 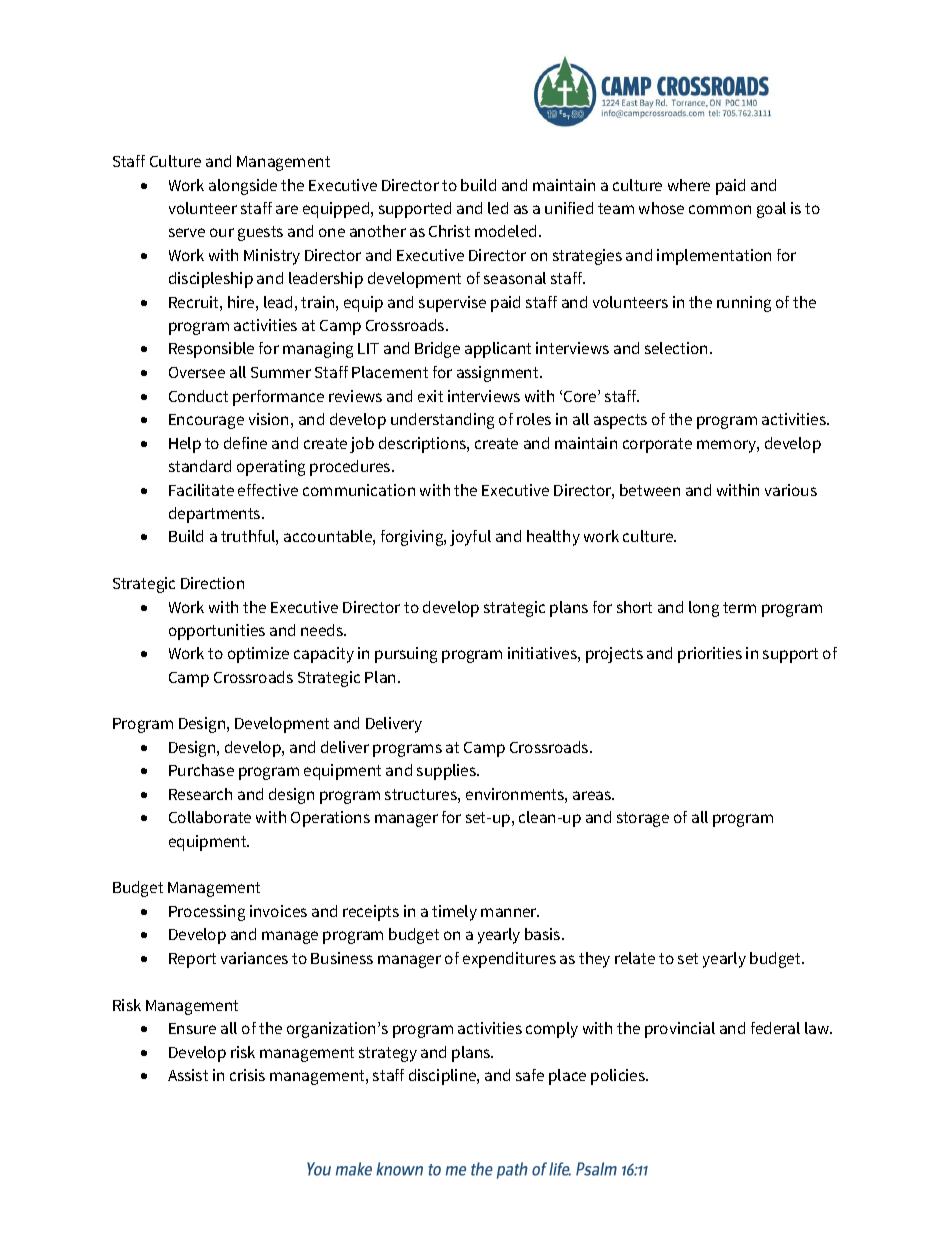 What do you see at coordinates (447, 772) in the screenshot?
I see `supplies` at bounding box center [447, 772].
